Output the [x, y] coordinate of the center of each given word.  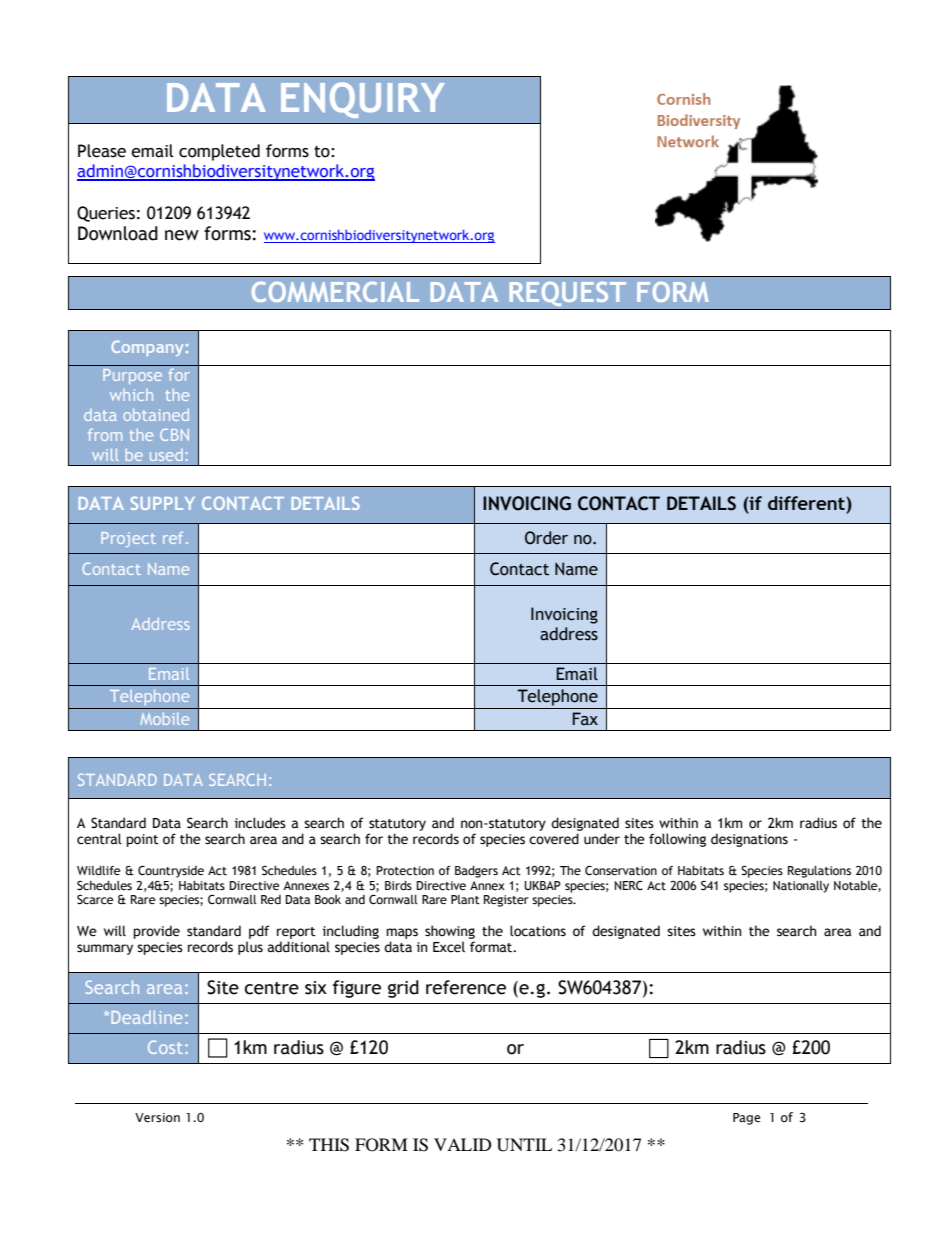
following [677, 840]
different [806, 503]
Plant [465, 899]
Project [128, 539]
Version [157, 1118]
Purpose [132, 376]
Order [546, 538]
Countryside [171, 872]
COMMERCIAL [335, 292]
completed [219, 152]
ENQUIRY [363, 100]
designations [749, 840]
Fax [585, 719]
